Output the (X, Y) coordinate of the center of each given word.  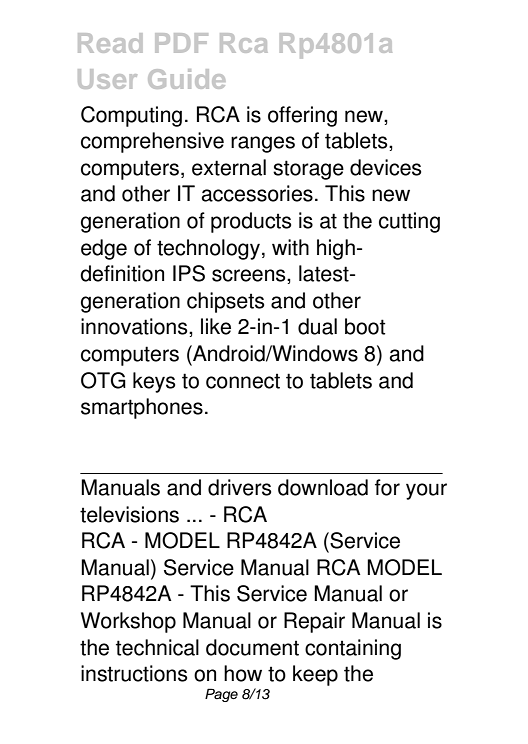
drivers (239, 487)
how (243, 673)
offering (302, 116)
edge (104, 249)
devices (385, 167)
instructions (134, 673)
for (387, 487)
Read (110, 43)
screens (250, 275)
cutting (409, 222)
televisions (129, 514)
